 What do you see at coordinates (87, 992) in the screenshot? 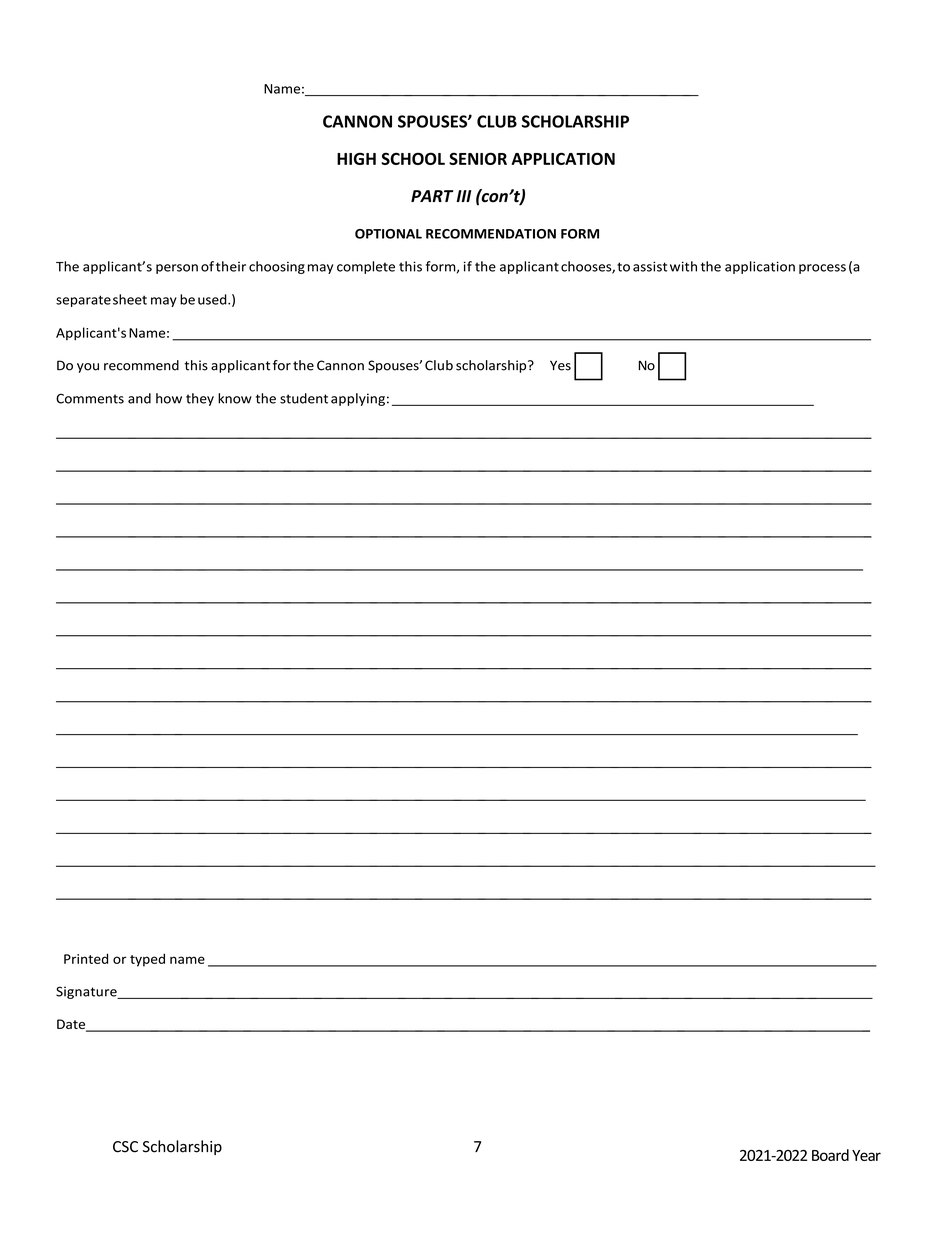
I see `Signature` at bounding box center [87, 992].
